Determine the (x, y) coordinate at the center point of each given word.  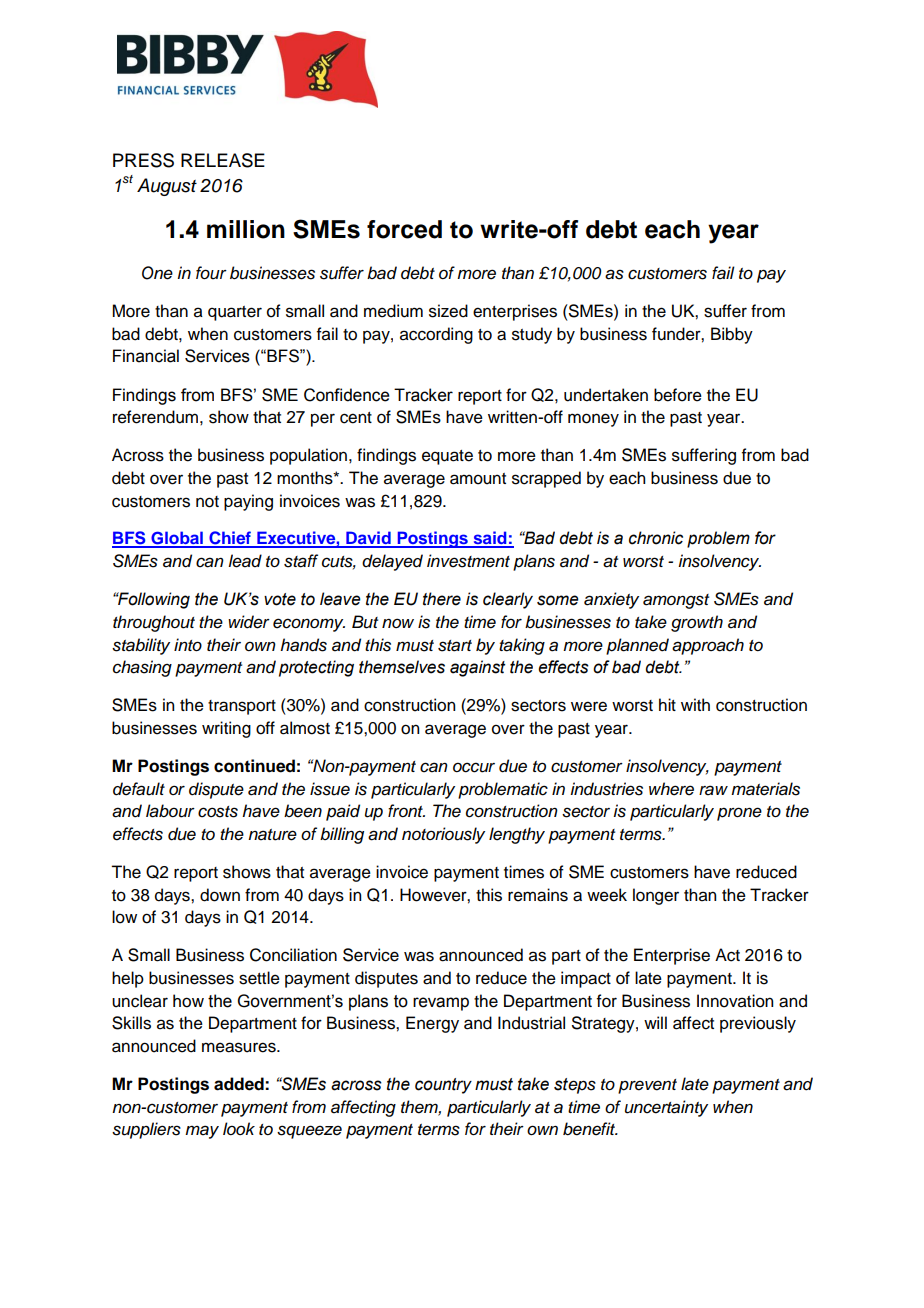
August (167, 187)
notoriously (443, 835)
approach (708, 646)
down (220, 895)
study (532, 335)
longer (656, 896)
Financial (146, 356)
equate (447, 457)
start (455, 646)
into (188, 645)
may (202, 1132)
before (678, 395)
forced (404, 229)
